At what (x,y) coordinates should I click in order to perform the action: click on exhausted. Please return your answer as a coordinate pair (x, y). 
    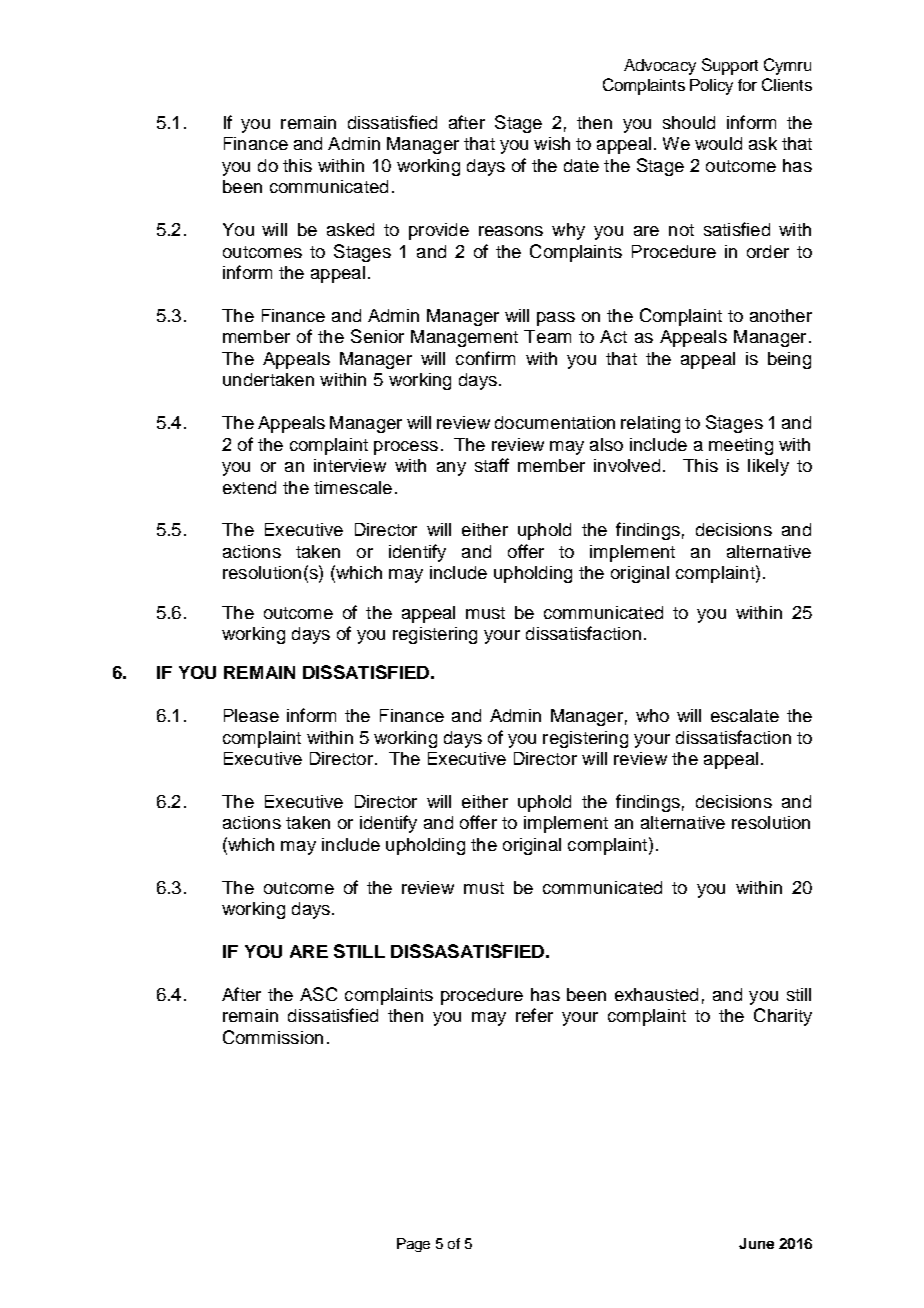
    Looking at the image, I should click on (656, 994).
